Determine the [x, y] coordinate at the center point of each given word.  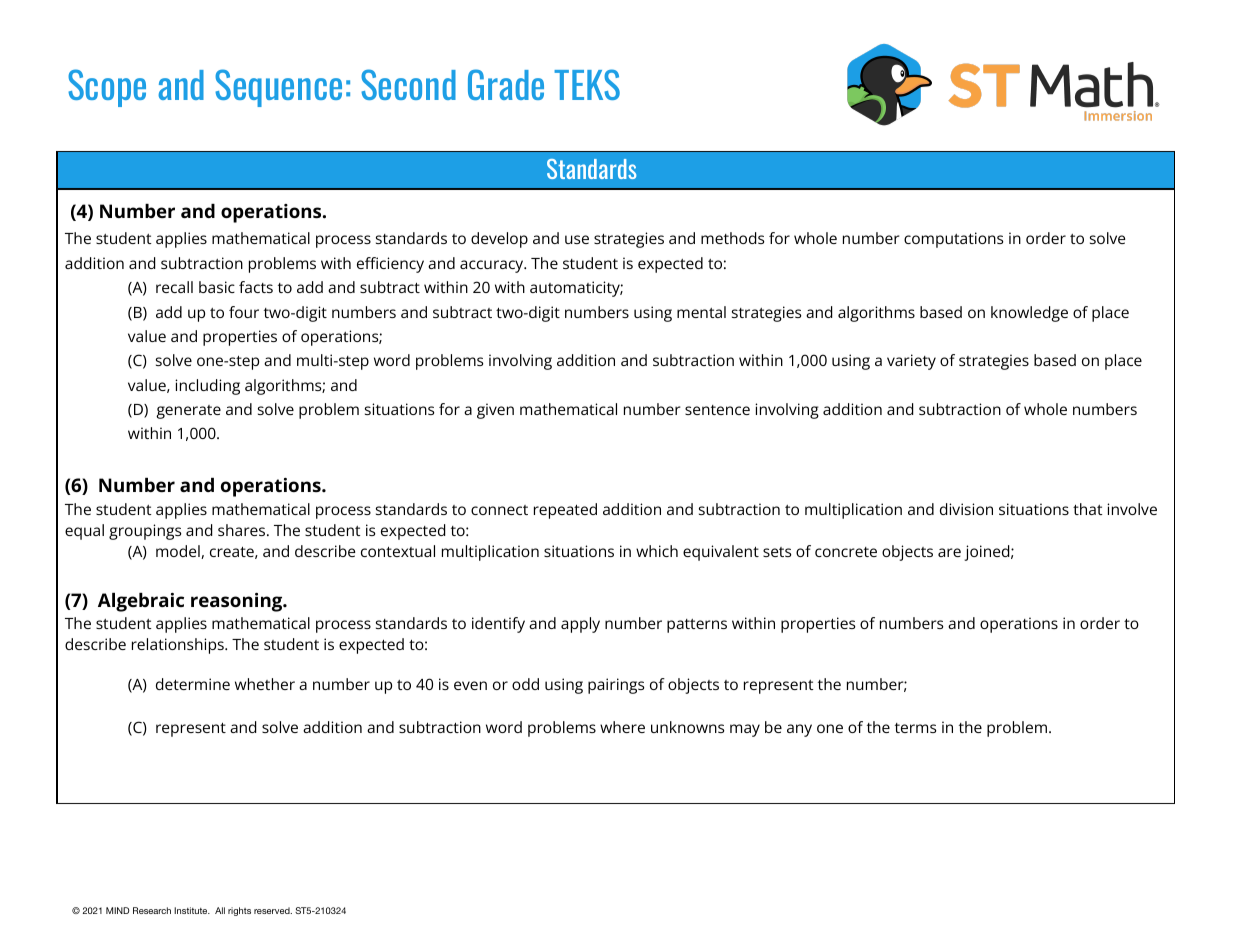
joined [986, 553]
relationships [179, 646]
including [207, 387]
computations [953, 240]
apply [580, 625]
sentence [717, 410]
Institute [192, 910]
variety [911, 362]
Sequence [278, 88]
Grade [506, 84]
